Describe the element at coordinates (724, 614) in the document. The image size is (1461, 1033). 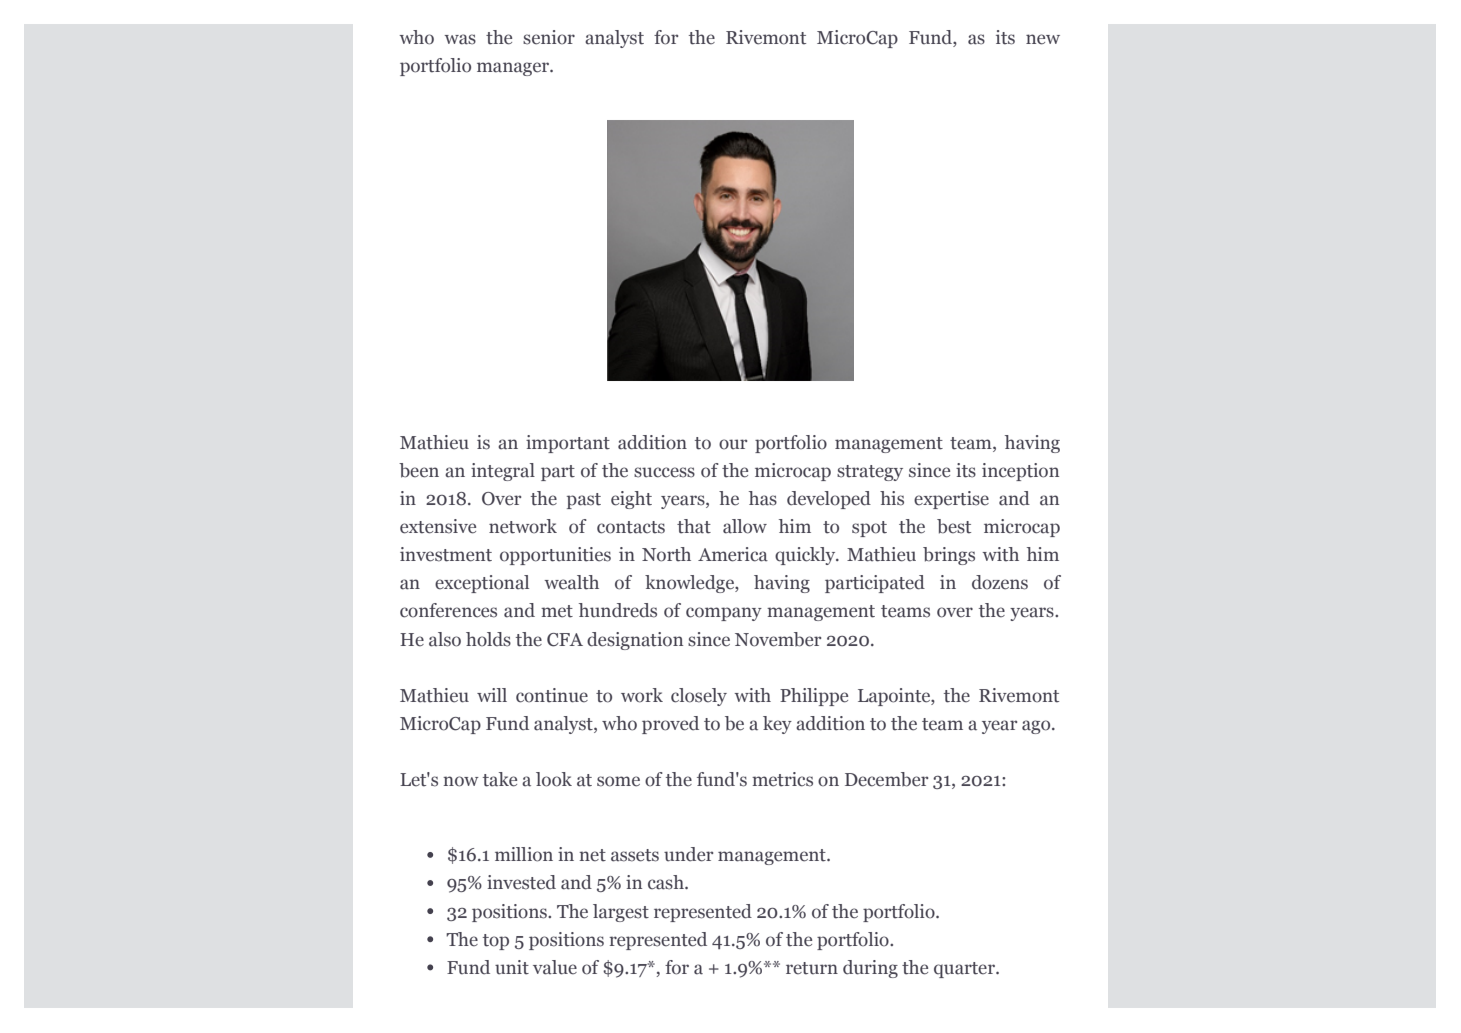
I see `company` at that location.
